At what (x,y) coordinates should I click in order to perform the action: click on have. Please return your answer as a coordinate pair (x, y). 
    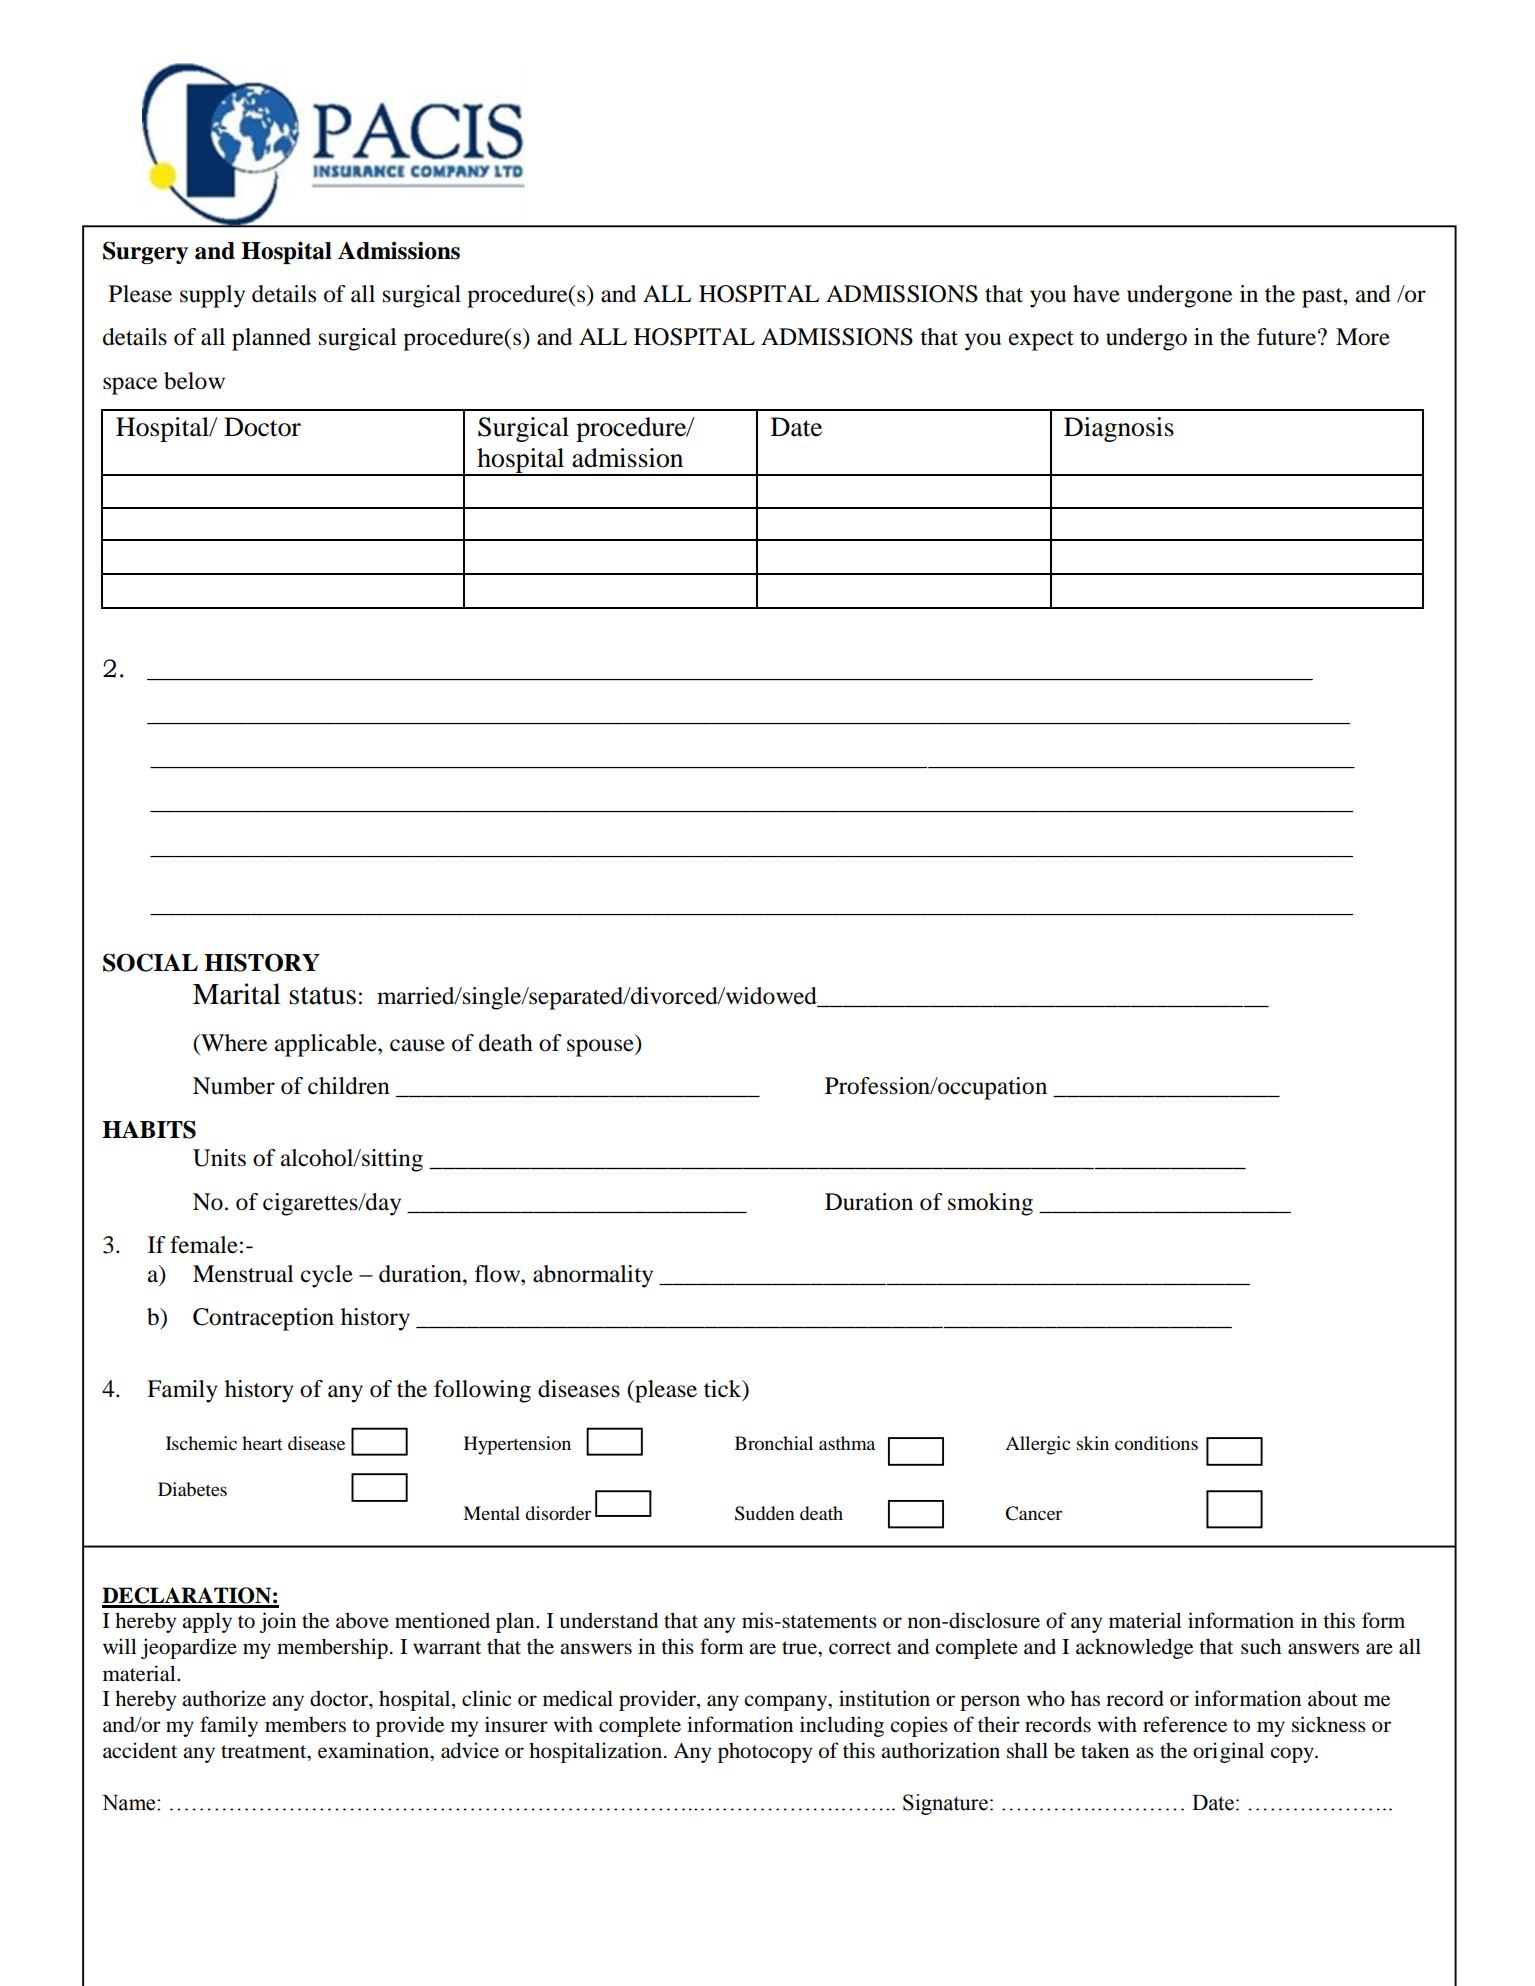
    Looking at the image, I should click on (1096, 294).
